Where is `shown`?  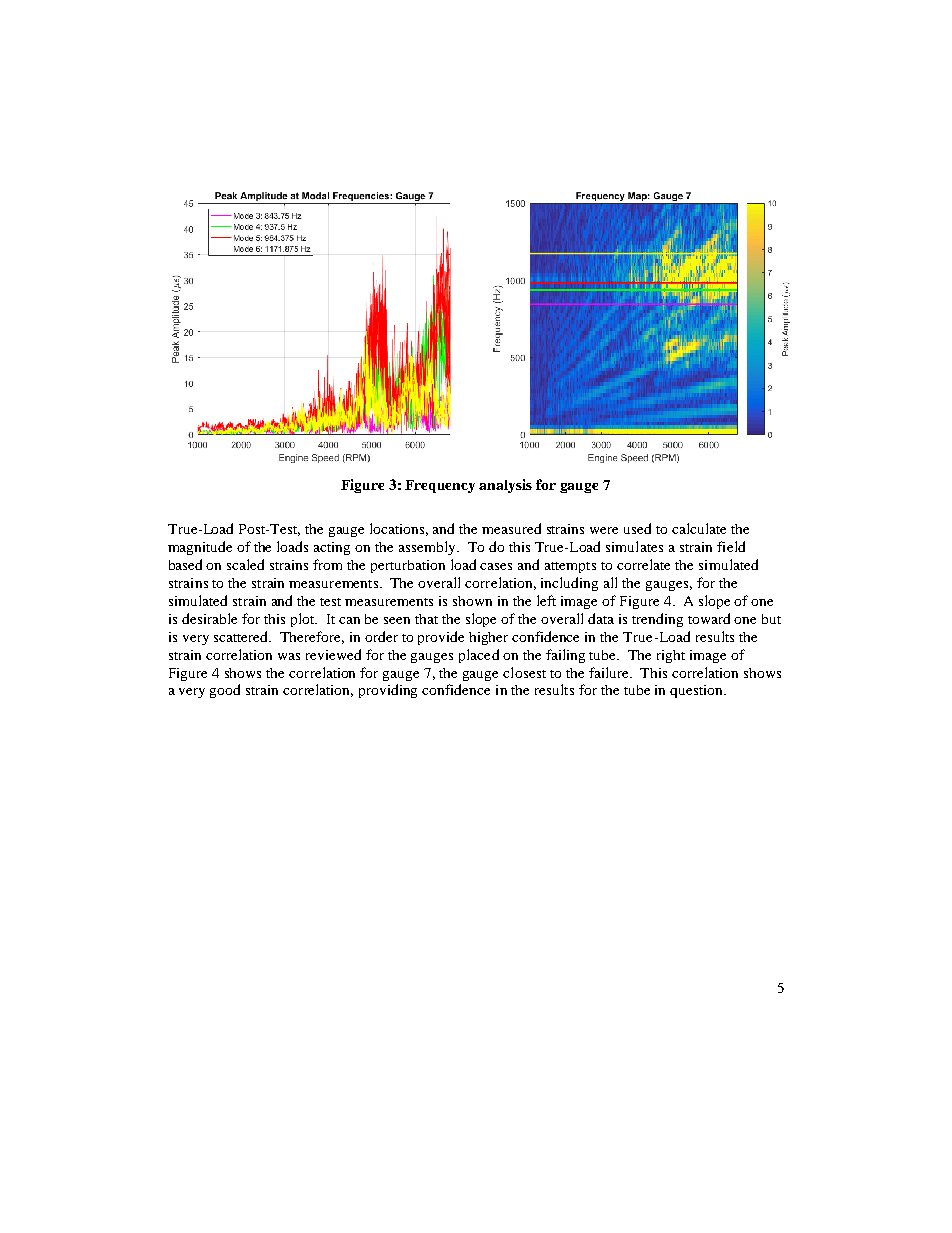
shown is located at coordinates (472, 601).
